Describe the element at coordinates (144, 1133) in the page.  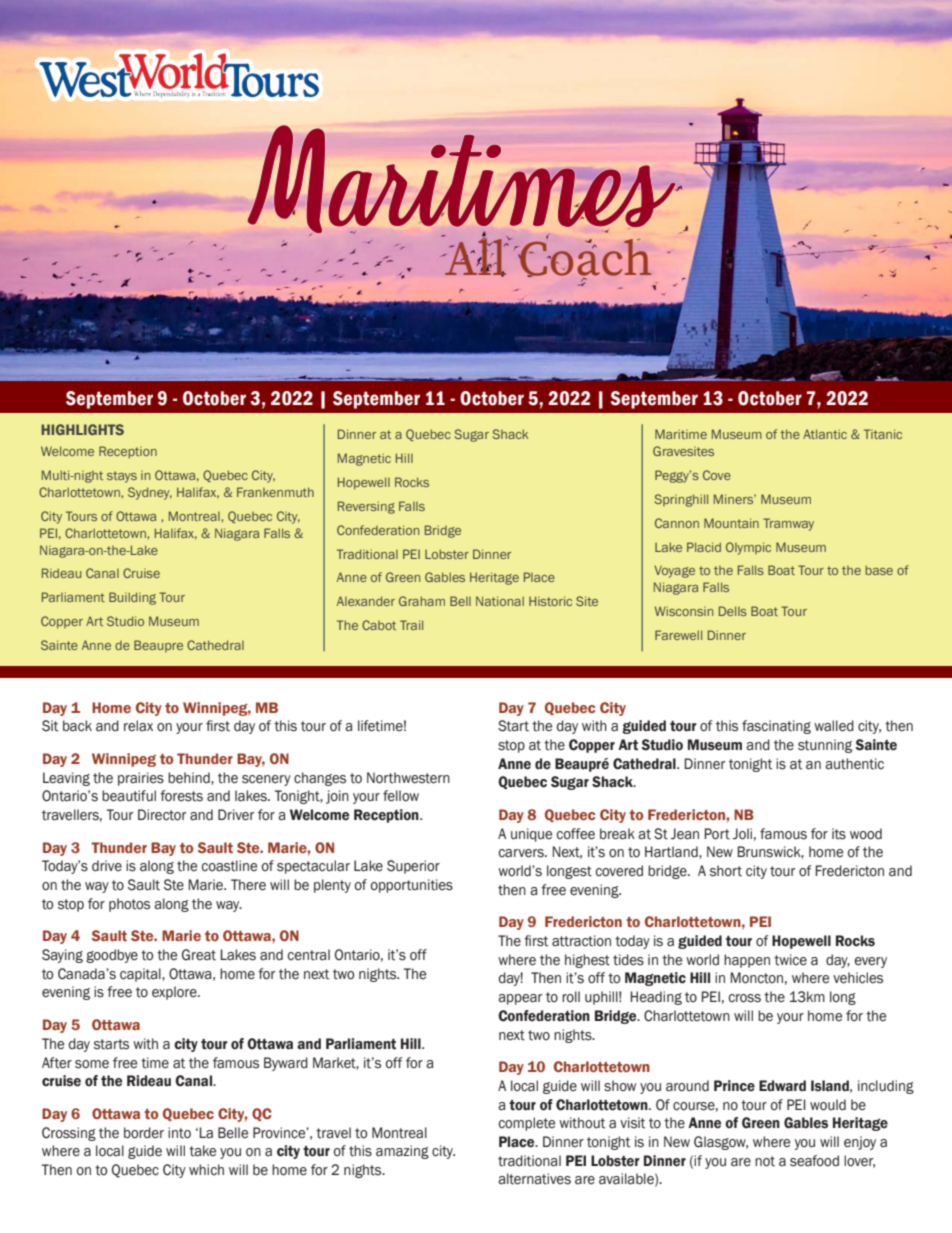
I see `border` at that location.
